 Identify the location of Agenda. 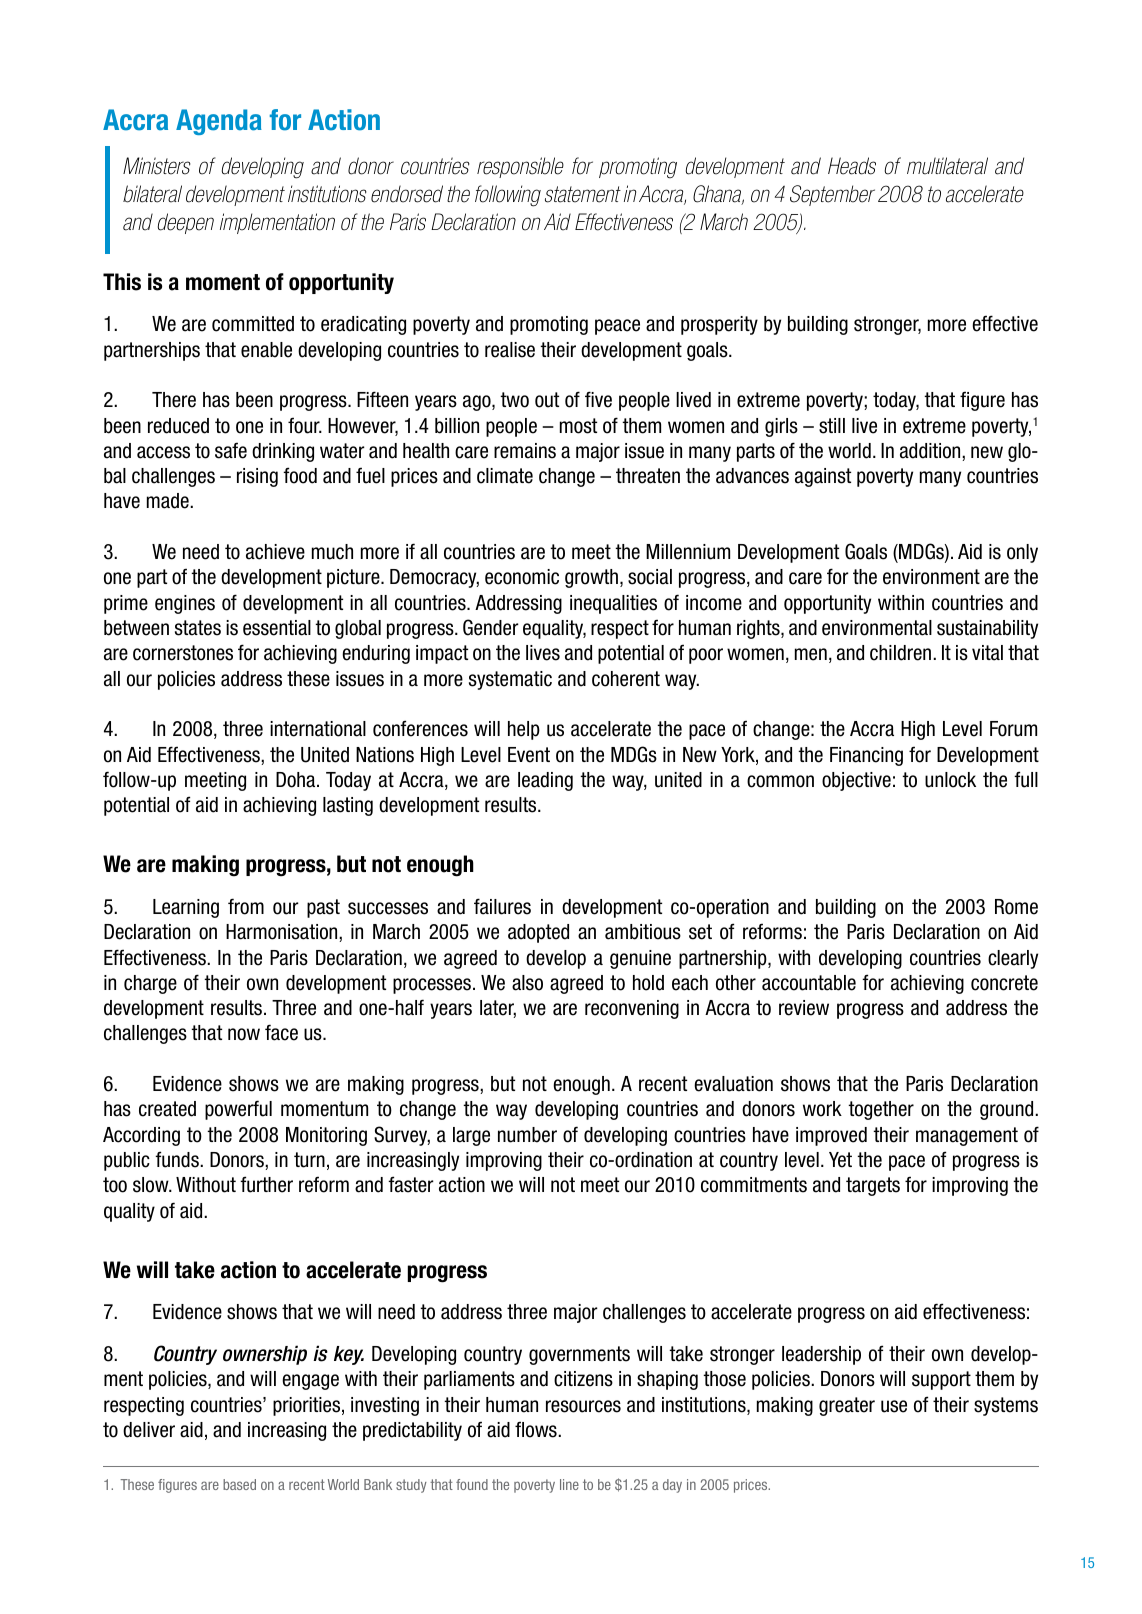
(219, 122).
